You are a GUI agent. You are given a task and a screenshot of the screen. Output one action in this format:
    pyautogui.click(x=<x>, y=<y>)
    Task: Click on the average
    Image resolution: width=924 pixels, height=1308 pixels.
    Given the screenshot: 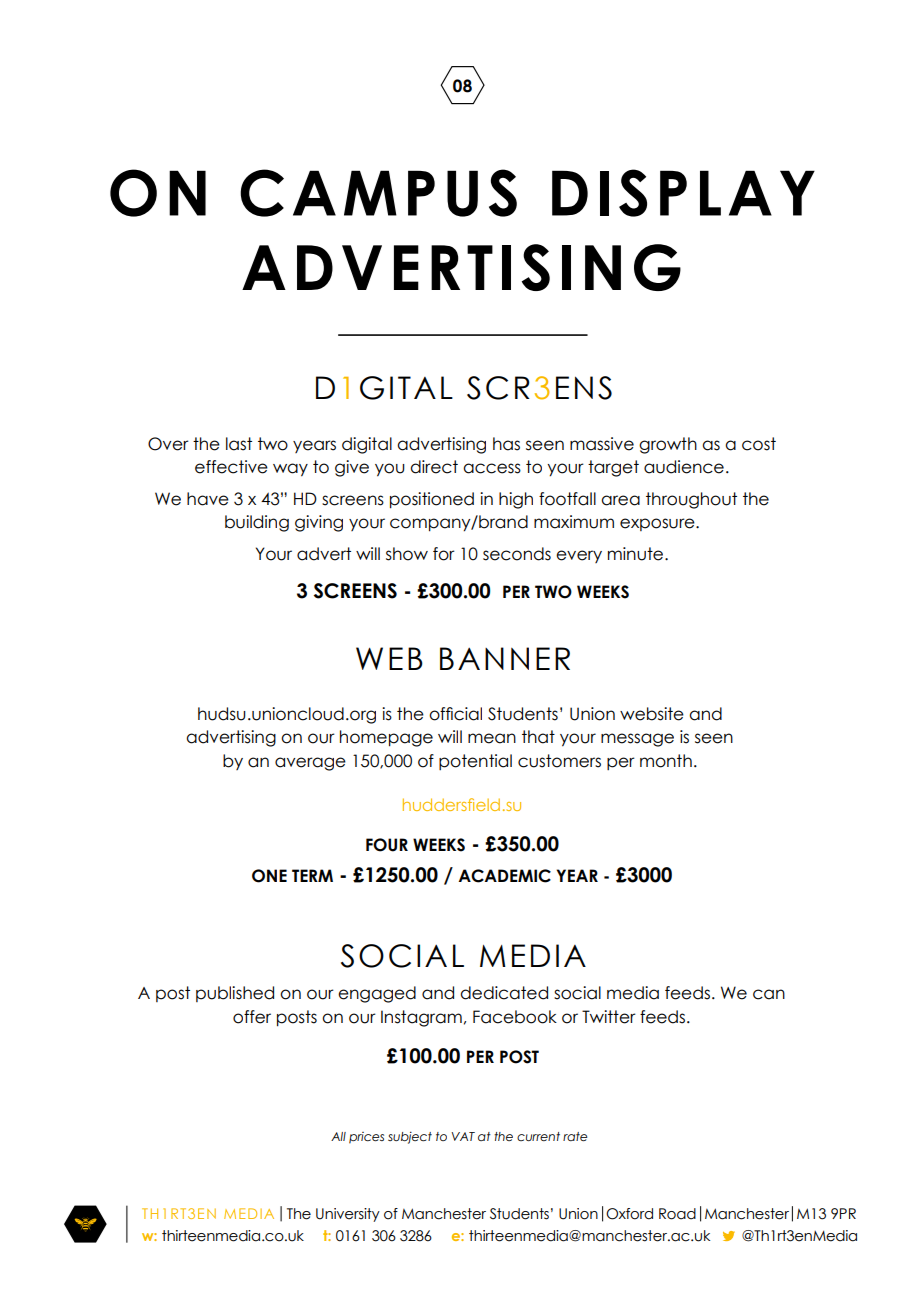 What is the action you would take?
    pyautogui.click(x=310, y=764)
